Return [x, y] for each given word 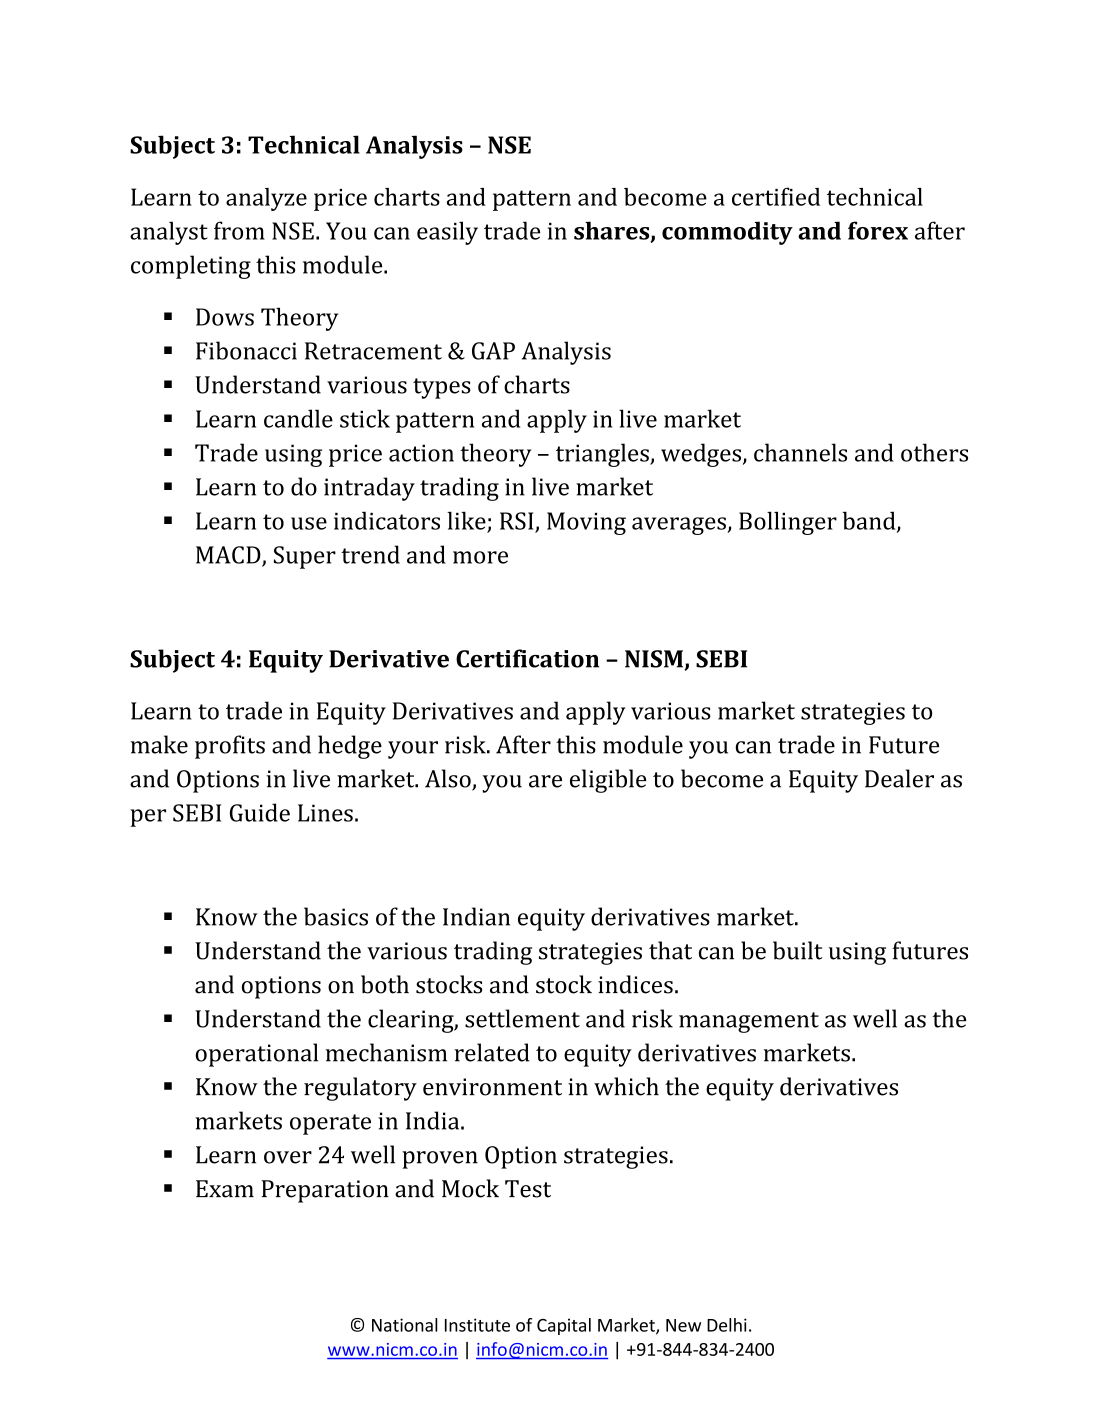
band [870, 521]
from [239, 230]
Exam [225, 1189]
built [798, 950]
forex [878, 230]
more [480, 557]
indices [635, 984]
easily [447, 233]
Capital [564, 1326]
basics [336, 916]
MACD [229, 556]
